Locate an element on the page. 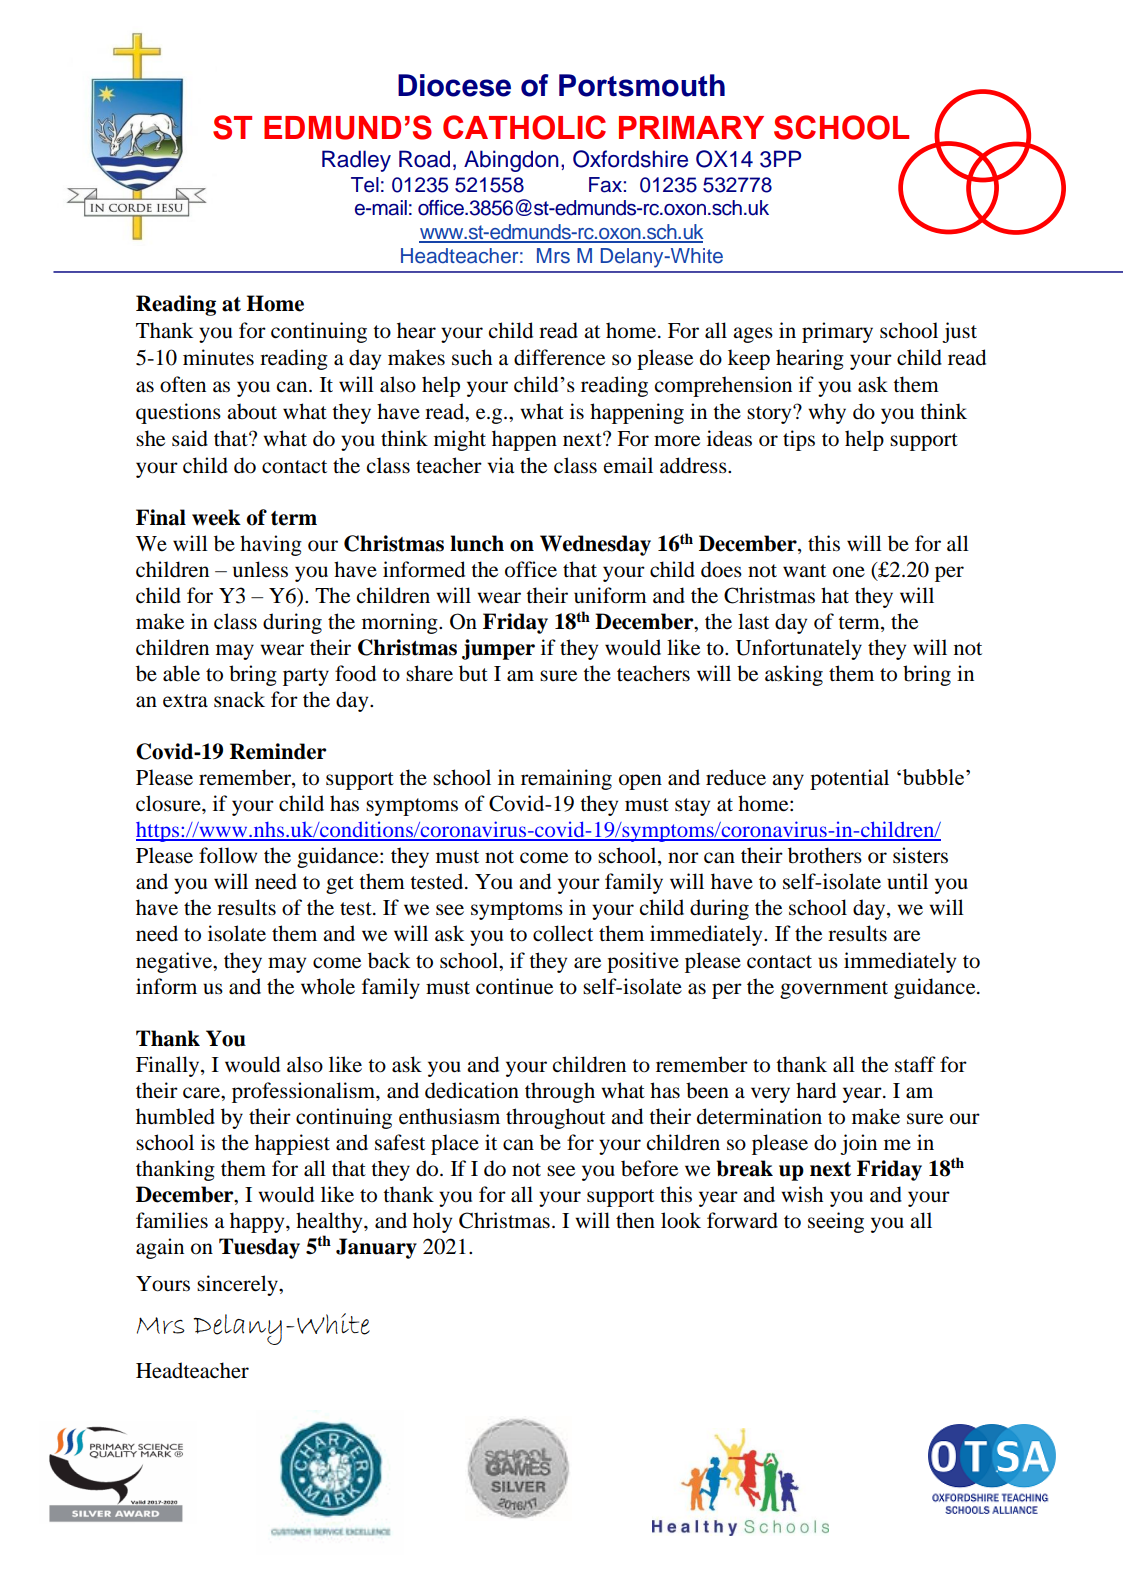 The width and height of the page is (1123, 1588). Radley is located at coordinates (356, 161).
